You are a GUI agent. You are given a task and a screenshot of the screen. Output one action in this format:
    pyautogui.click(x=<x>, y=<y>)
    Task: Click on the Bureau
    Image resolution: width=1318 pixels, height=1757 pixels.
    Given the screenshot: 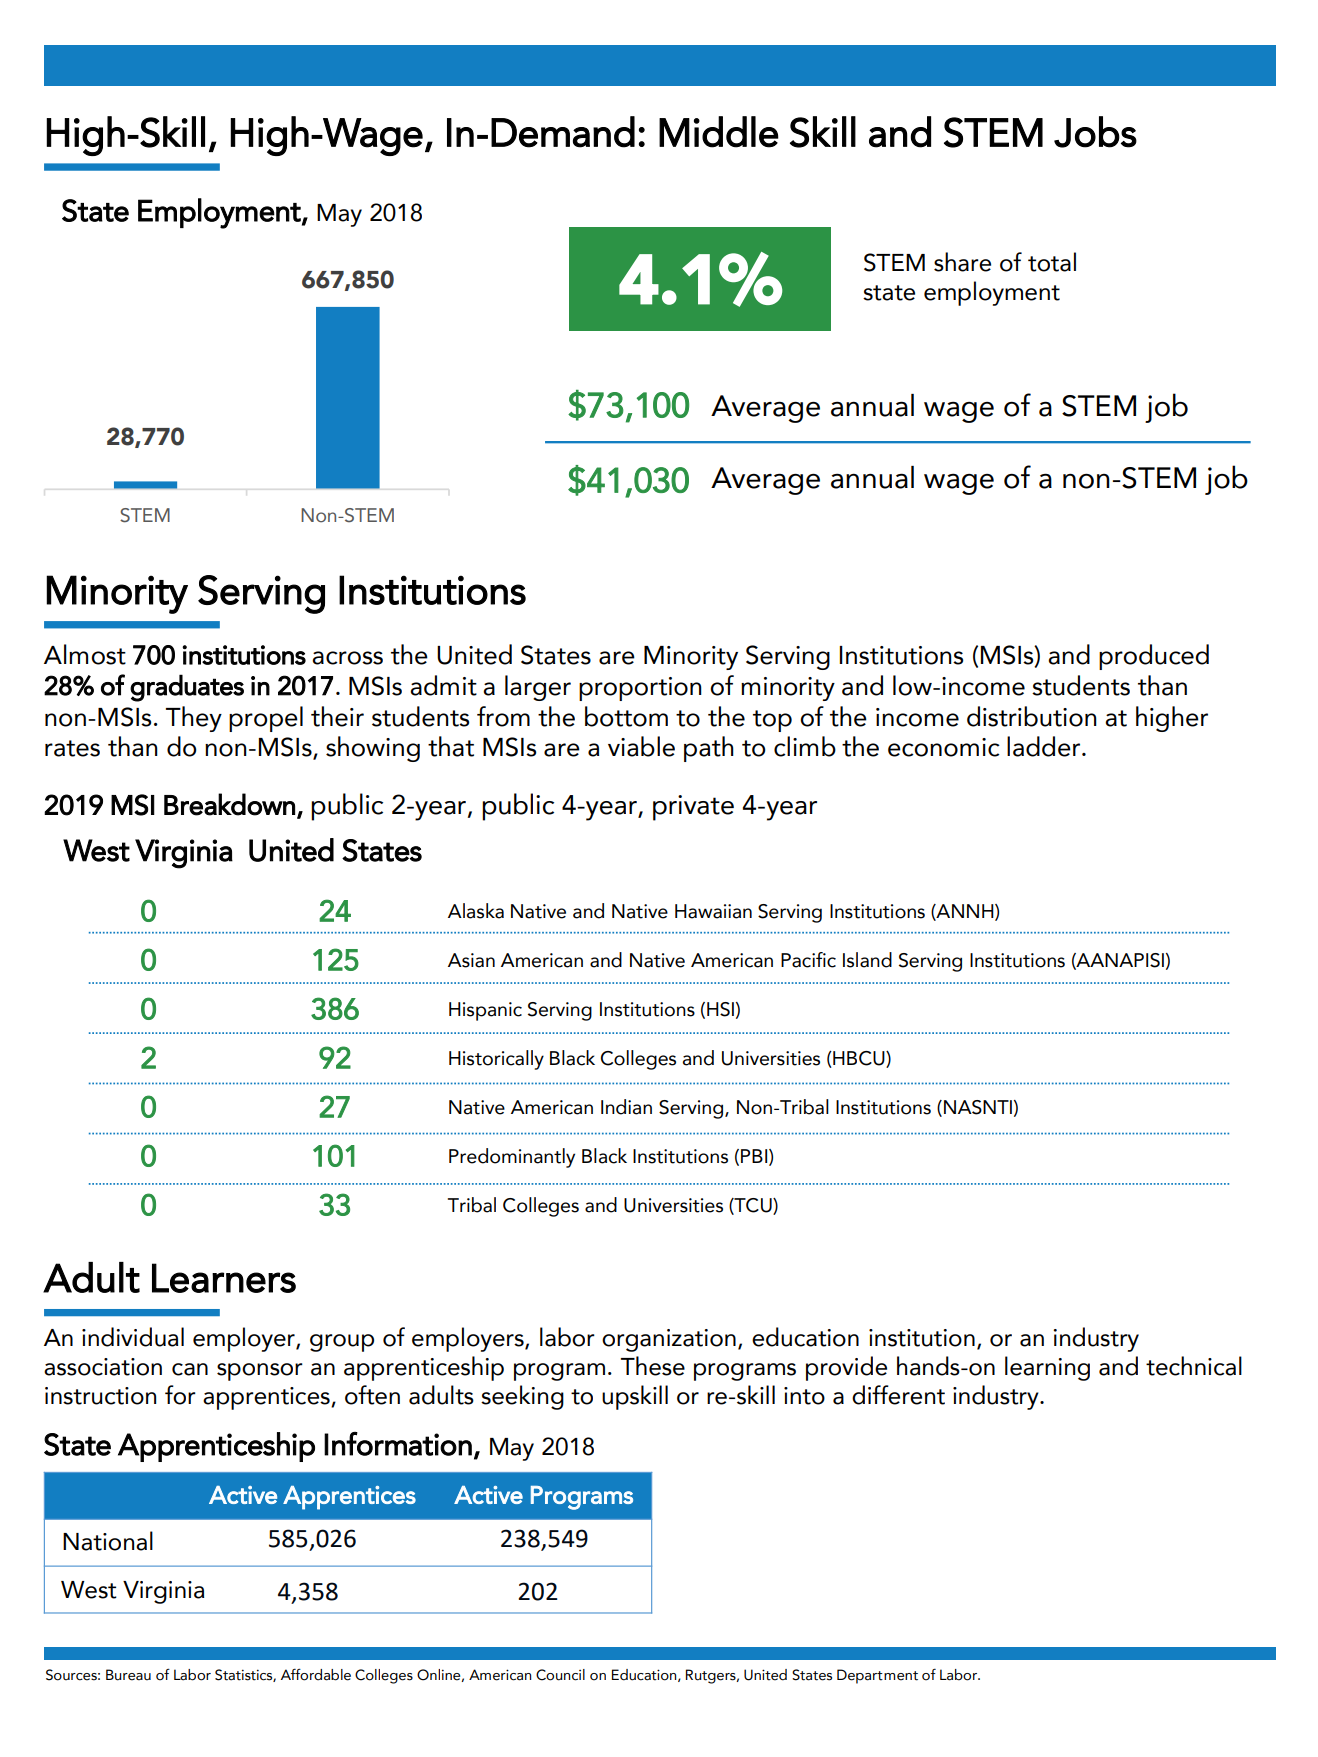 What is the action you would take?
    pyautogui.click(x=128, y=1675)
